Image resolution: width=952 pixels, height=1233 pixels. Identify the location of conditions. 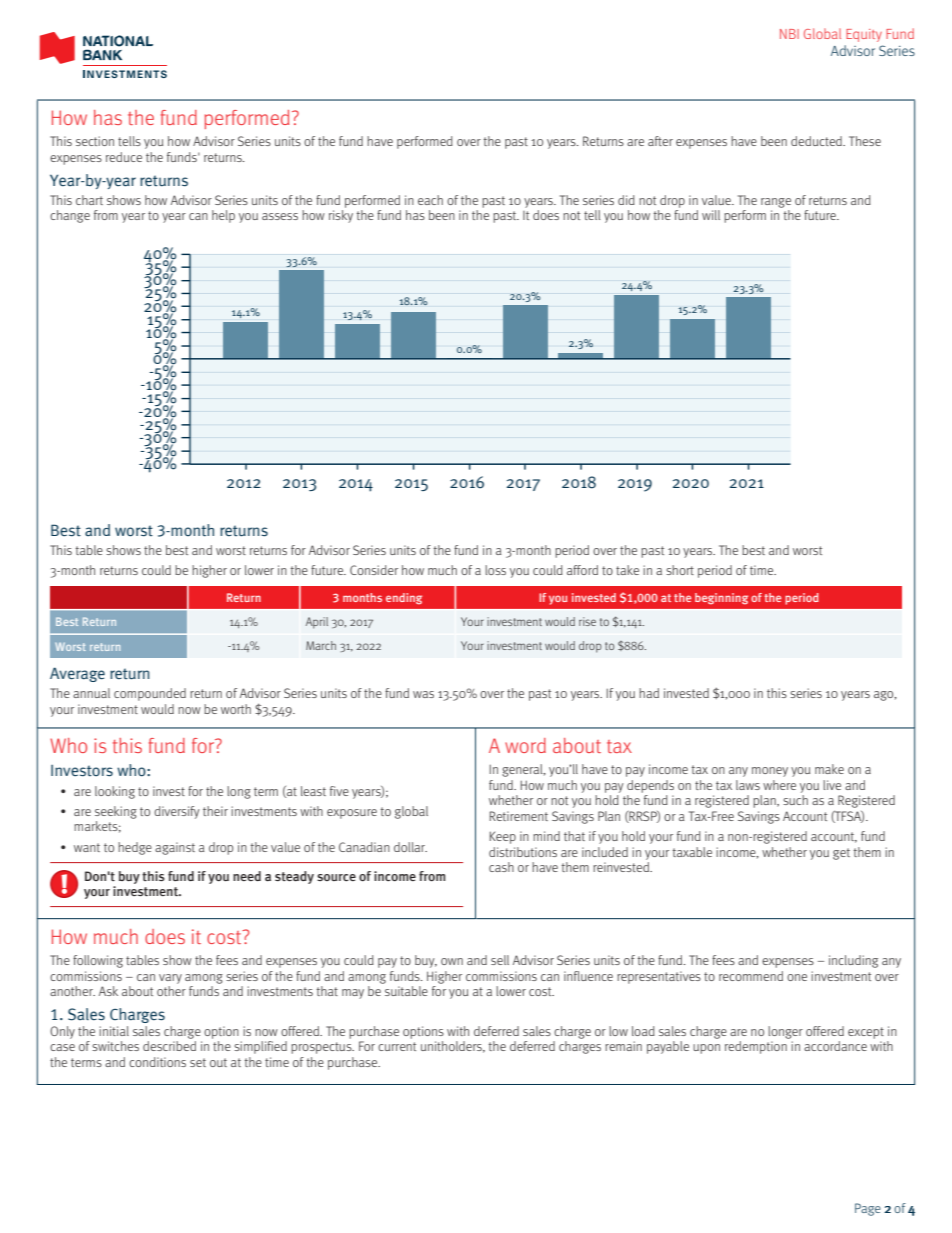
(157, 1062).
